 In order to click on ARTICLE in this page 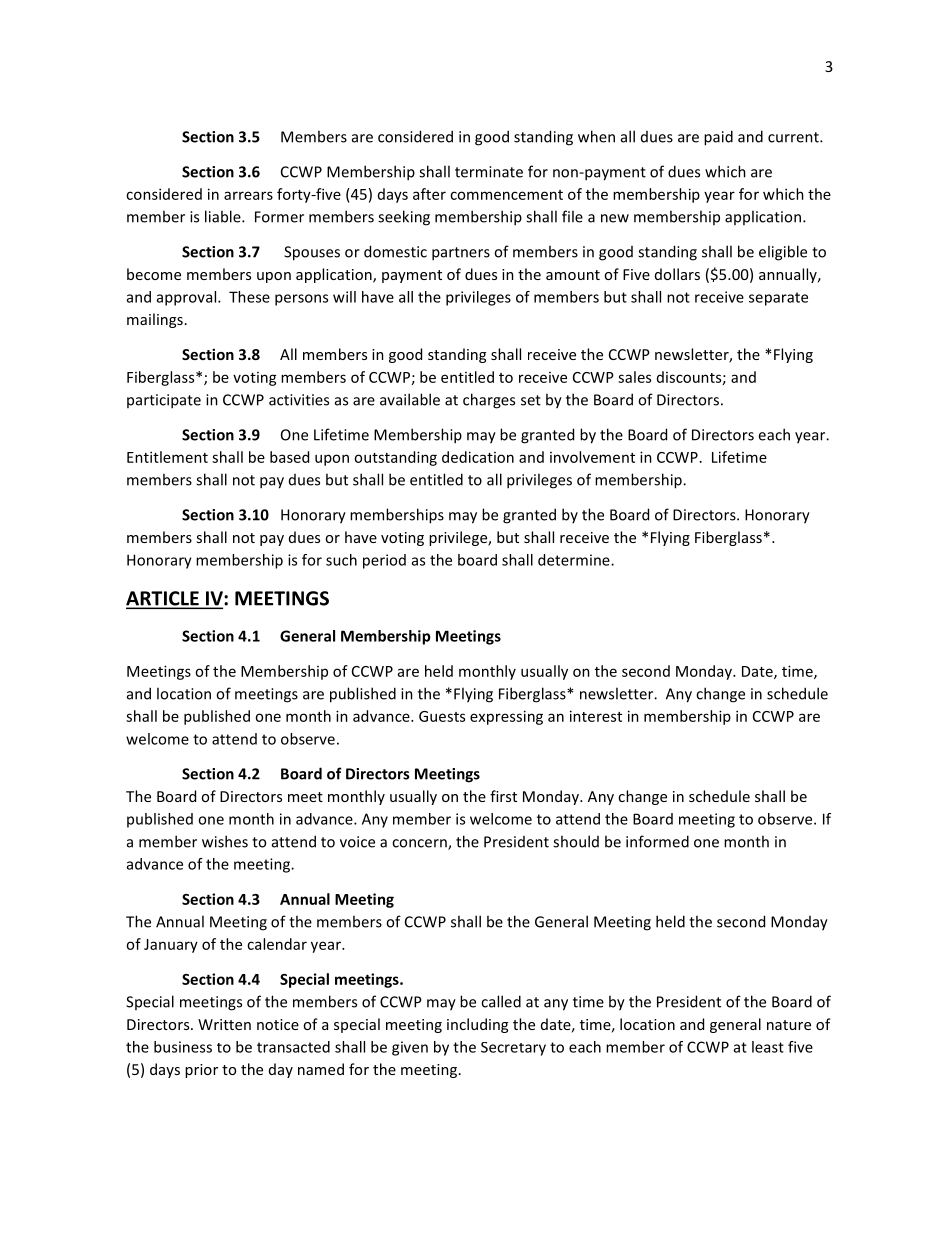, I will do `click(163, 599)`.
